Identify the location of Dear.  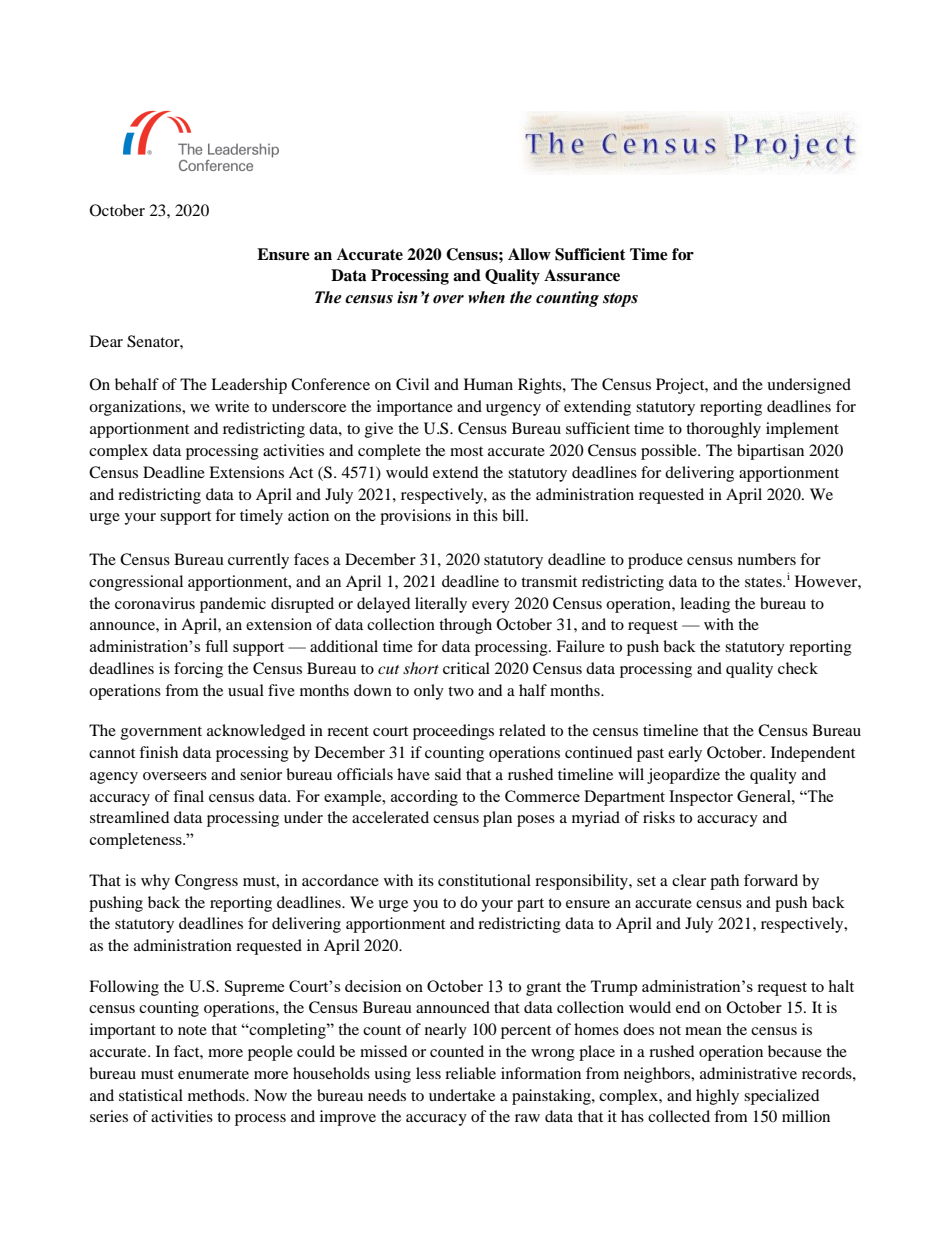
(106, 341).
